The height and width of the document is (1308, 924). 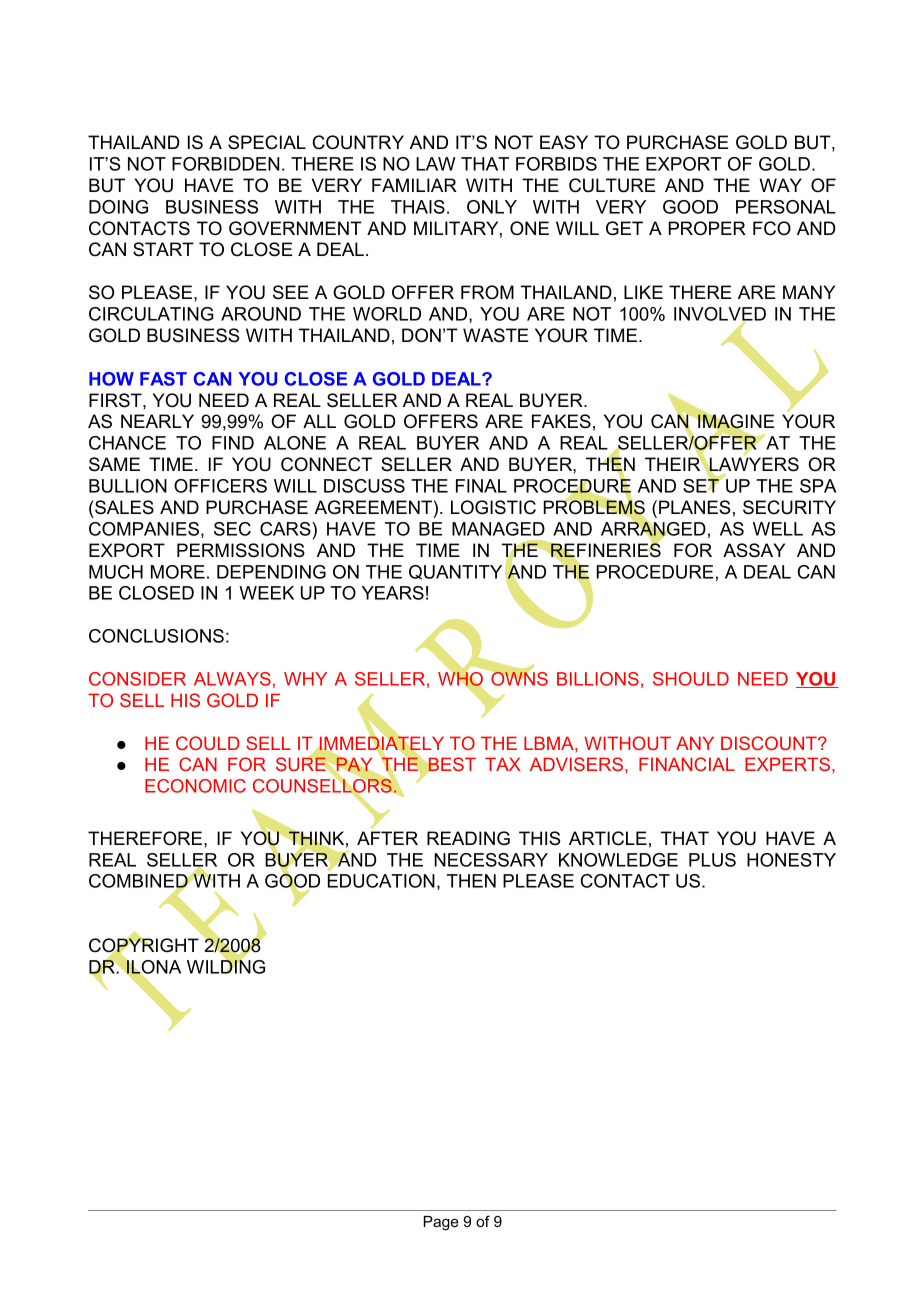 I want to click on SHOULD, so click(x=691, y=679).
